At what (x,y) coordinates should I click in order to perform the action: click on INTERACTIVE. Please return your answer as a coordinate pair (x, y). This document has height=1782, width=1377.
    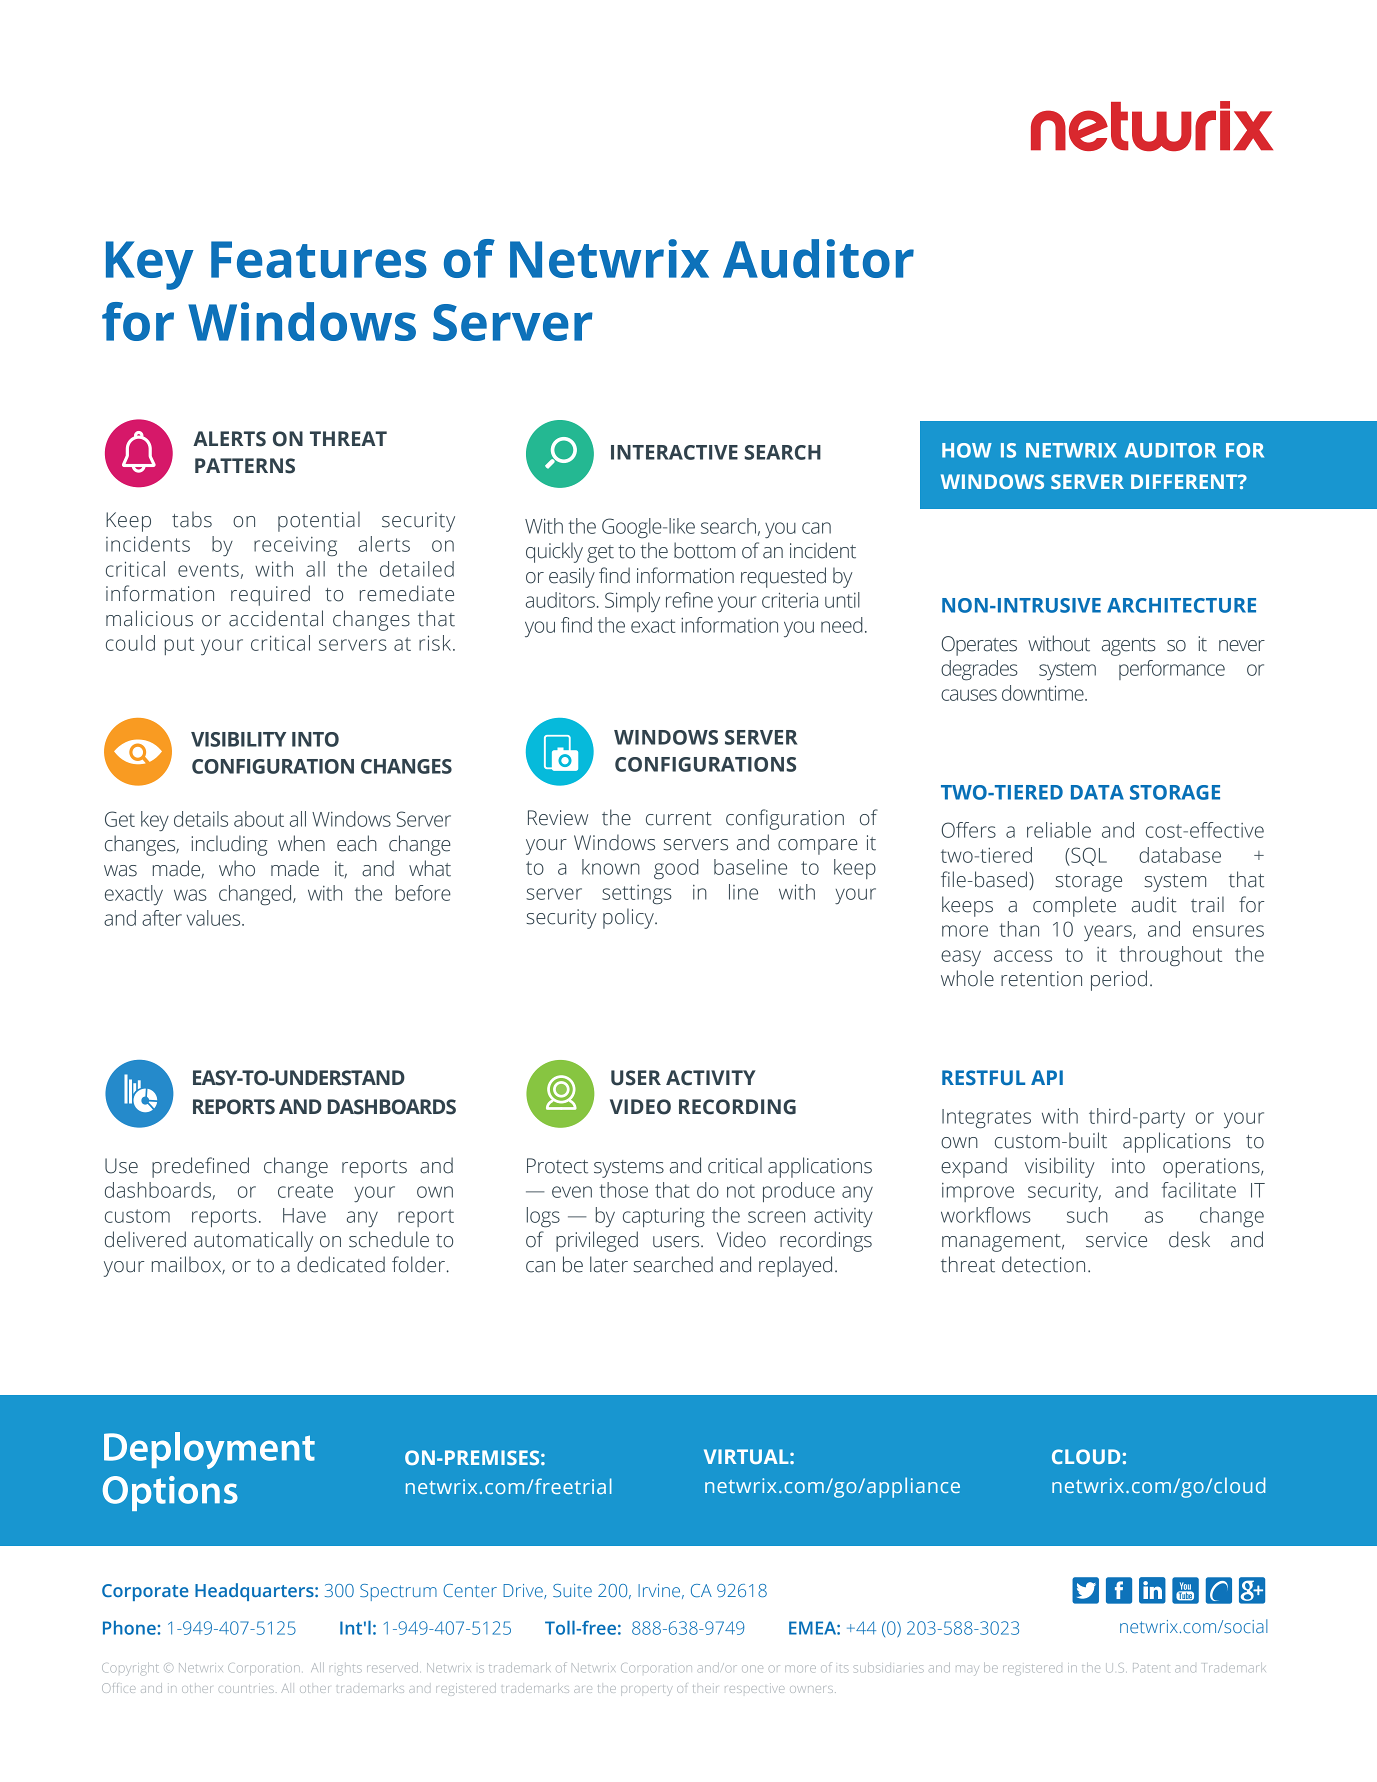
    Looking at the image, I should click on (674, 452).
